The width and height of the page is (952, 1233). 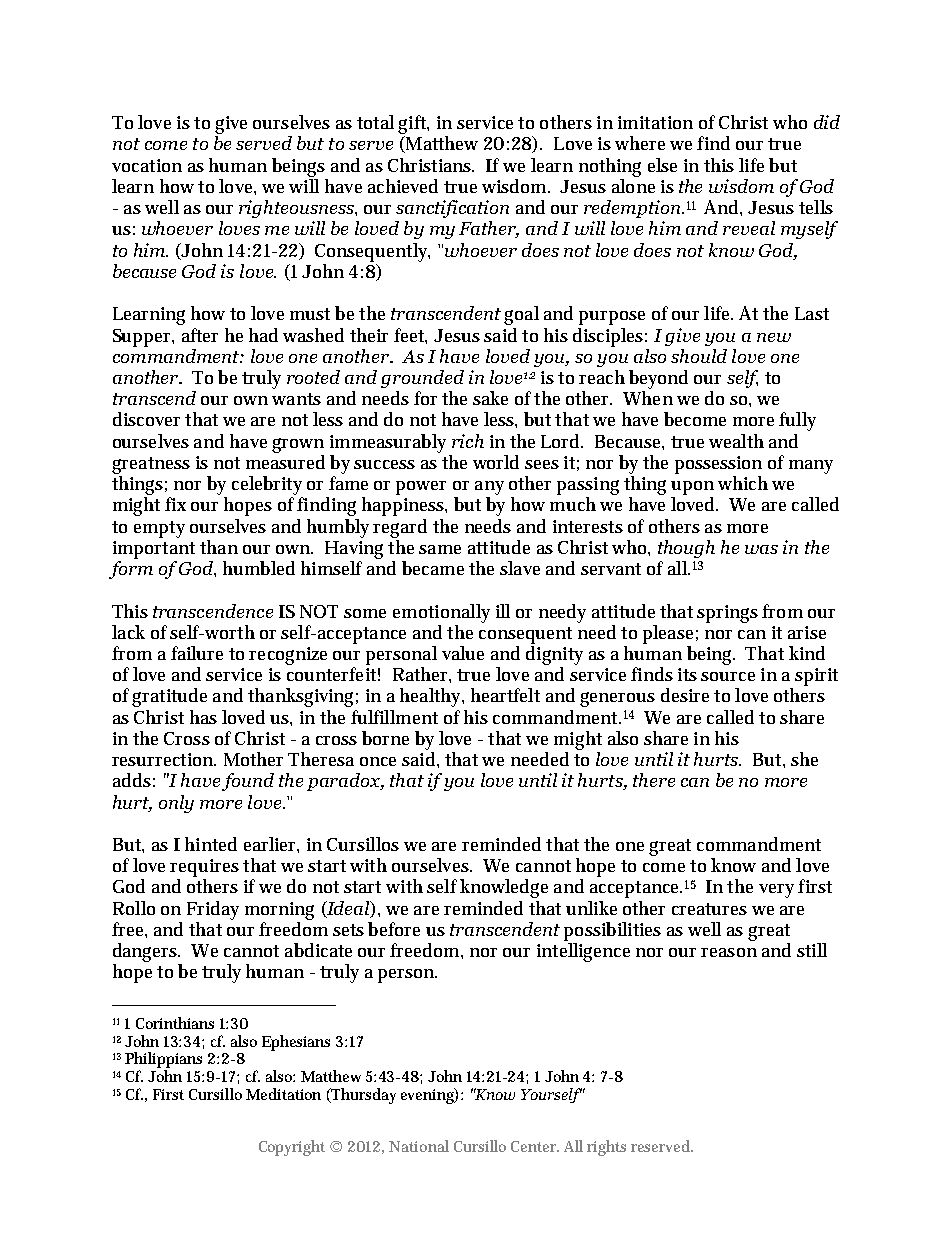 What do you see at coordinates (413, 126) in the page?
I see `gift` at bounding box center [413, 126].
